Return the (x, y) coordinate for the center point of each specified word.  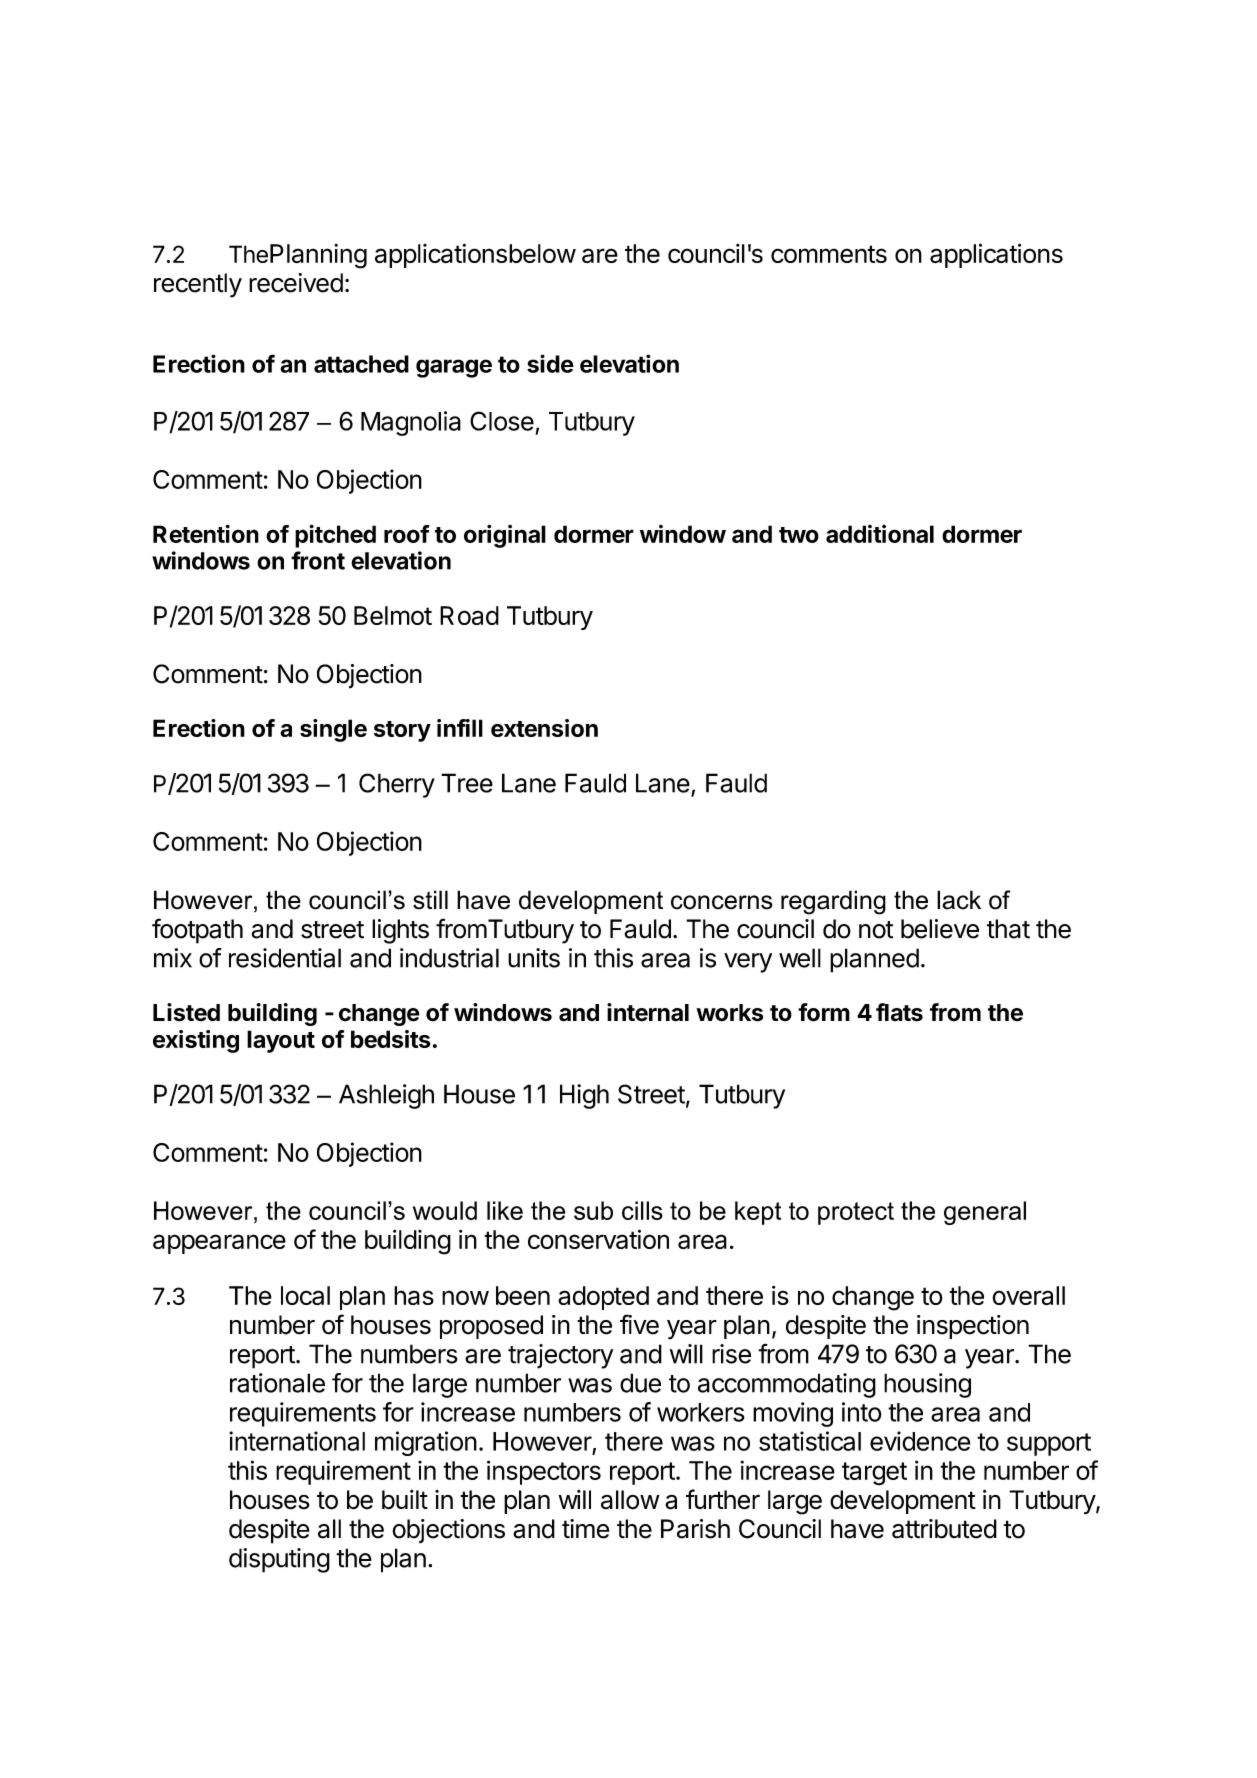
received (296, 283)
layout (281, 1041)
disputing (279, 1560)
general (985, 1213)
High (584, 1096)
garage (454, 368)
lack (959, 900)
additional (880, 534)
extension (544, 728)
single (333, 730)
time (586, 1529)
